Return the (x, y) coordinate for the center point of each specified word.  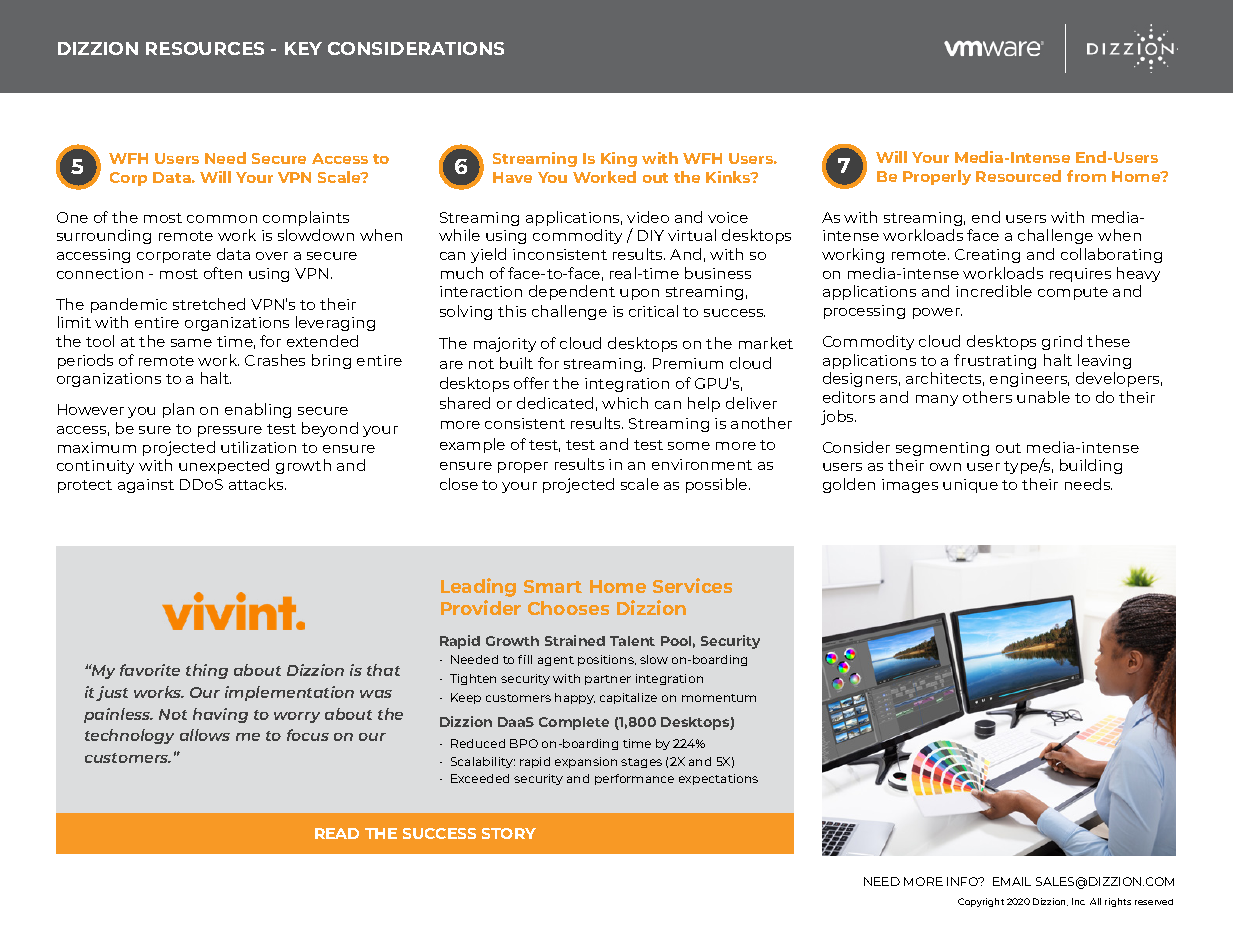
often (223, 273)
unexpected (224, 466)
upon (639, 294)
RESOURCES (205, 48)
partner (608, 680)
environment (702, 464)
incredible (994, 291)
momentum (719, 698)
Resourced (1018, 176)
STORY (509, 833)
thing (207, 671)
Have (512, 177)
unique (970, 486)
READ (337, 833)
